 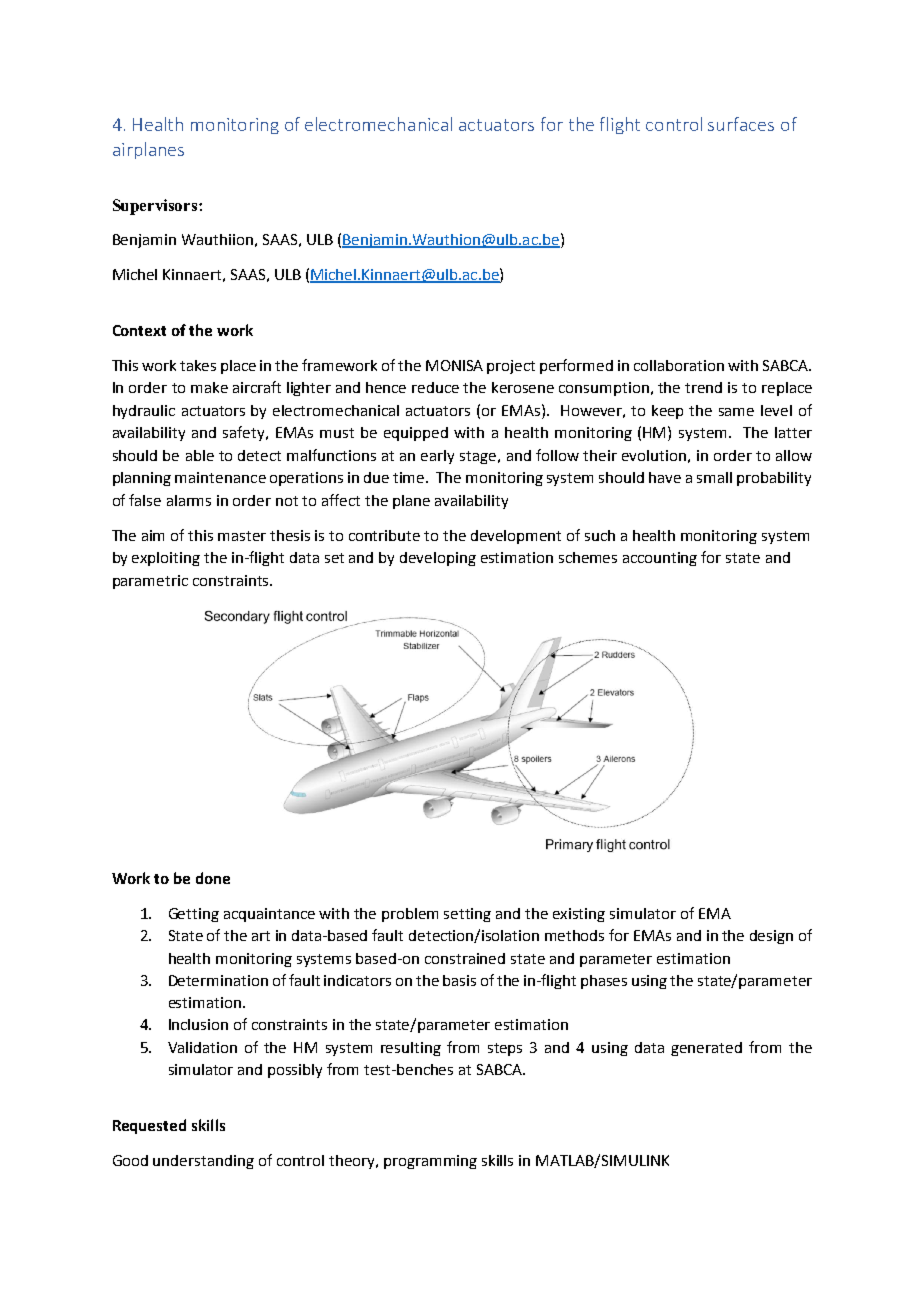 What do you see at coordinates (430, 1162) in the screenshot?
I see `programming` at bounding box center [430, 1162].
